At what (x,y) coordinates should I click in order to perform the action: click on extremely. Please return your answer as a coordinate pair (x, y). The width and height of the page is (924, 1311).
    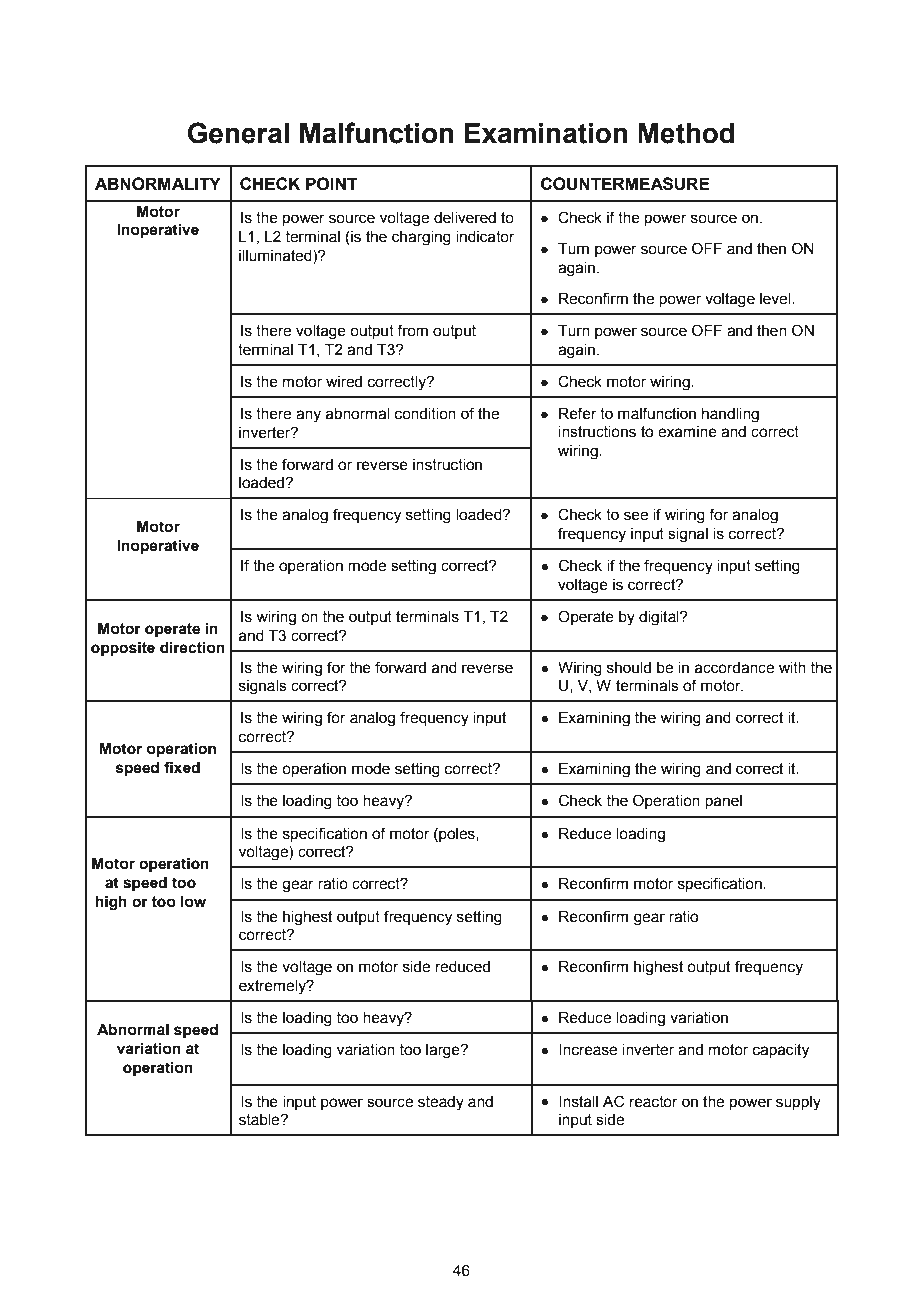
    Looking at the image, I should click on (273, 987).
